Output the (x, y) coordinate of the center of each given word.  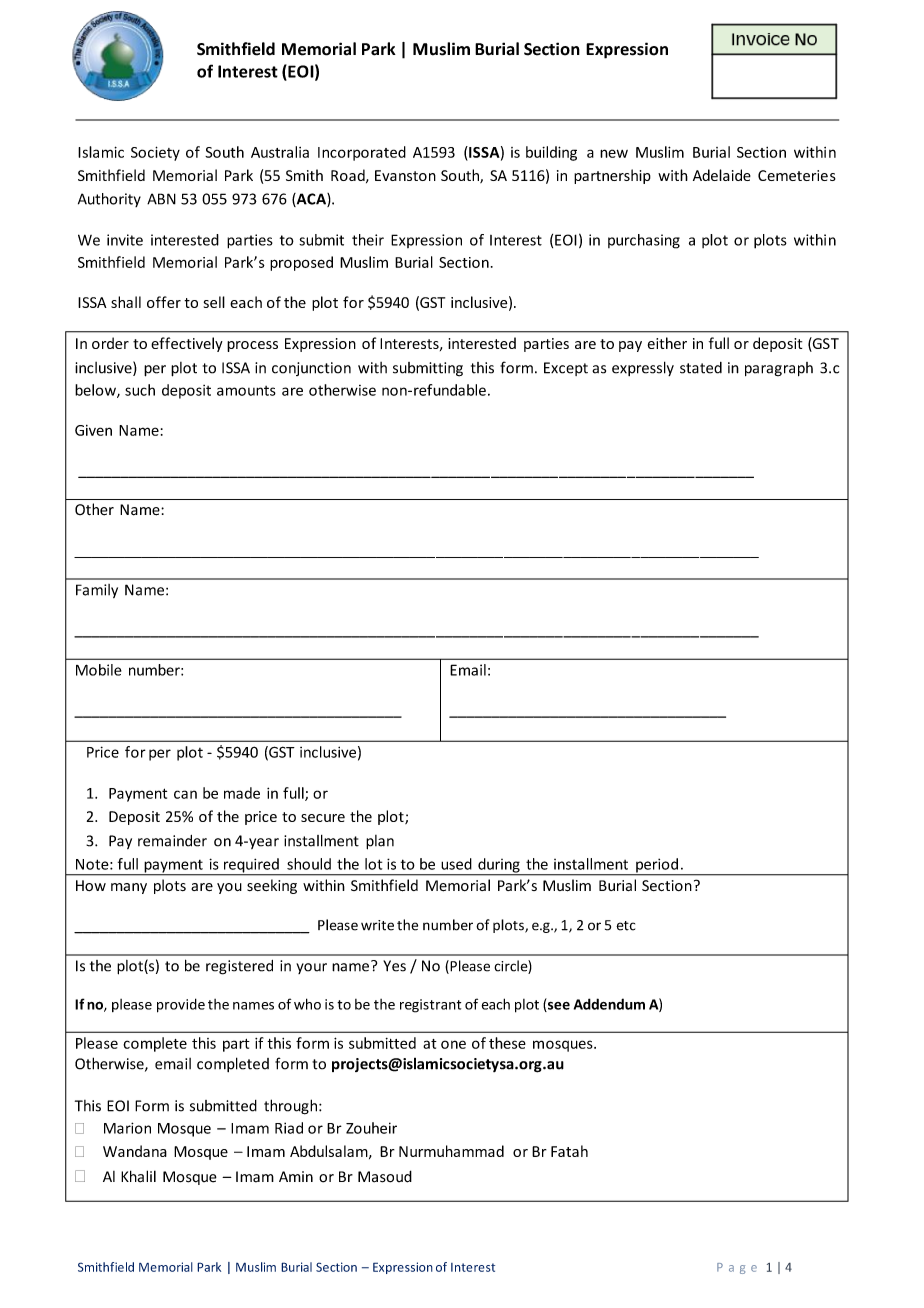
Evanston (405, 175)
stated (701, 368)
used (456, 864)
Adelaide (722, 175)
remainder (172, 841)
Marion (127, 1128)
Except (566, 369)
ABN (161, 199)
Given (93, 430)
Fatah (569, 1151)
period (657, 866)
